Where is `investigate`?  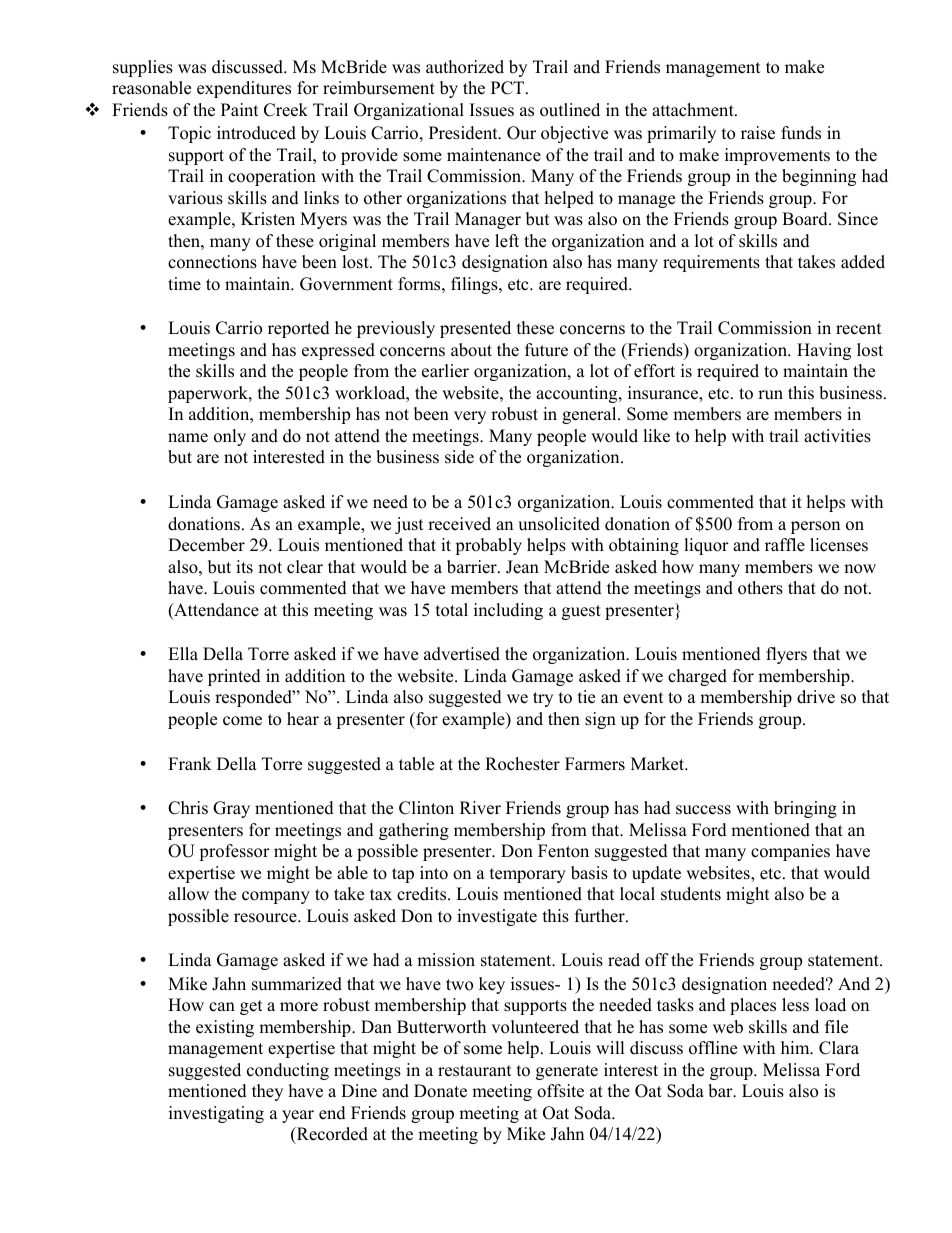
investigate is located at coordinates (497, 917).
